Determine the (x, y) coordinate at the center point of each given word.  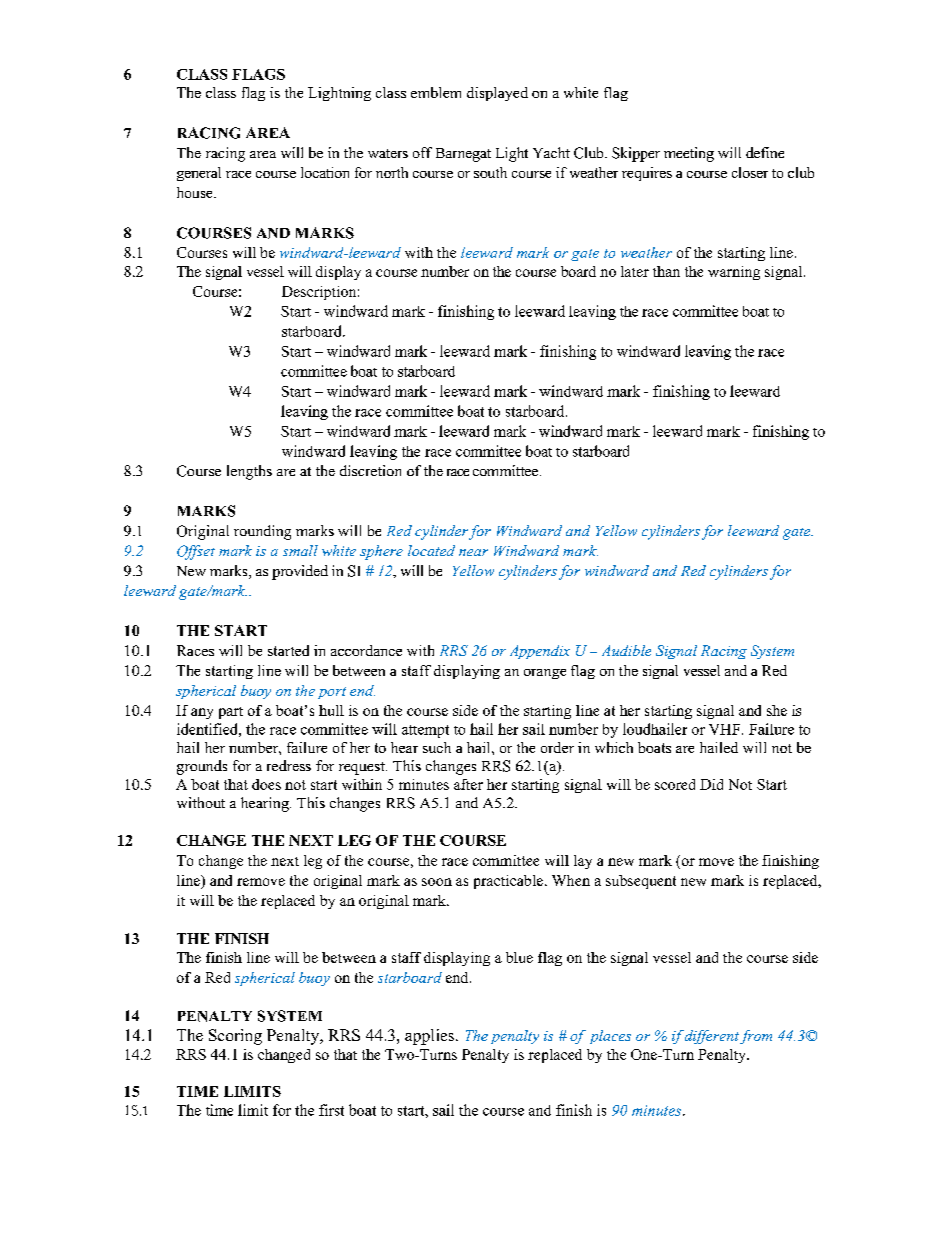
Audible (626, 650)
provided (300, 572)
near (473, 552)
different (712, 1037)
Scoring (235, 1037)
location (325, 172)
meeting (689, 154)
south (490, 172)
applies (429, 1037)
